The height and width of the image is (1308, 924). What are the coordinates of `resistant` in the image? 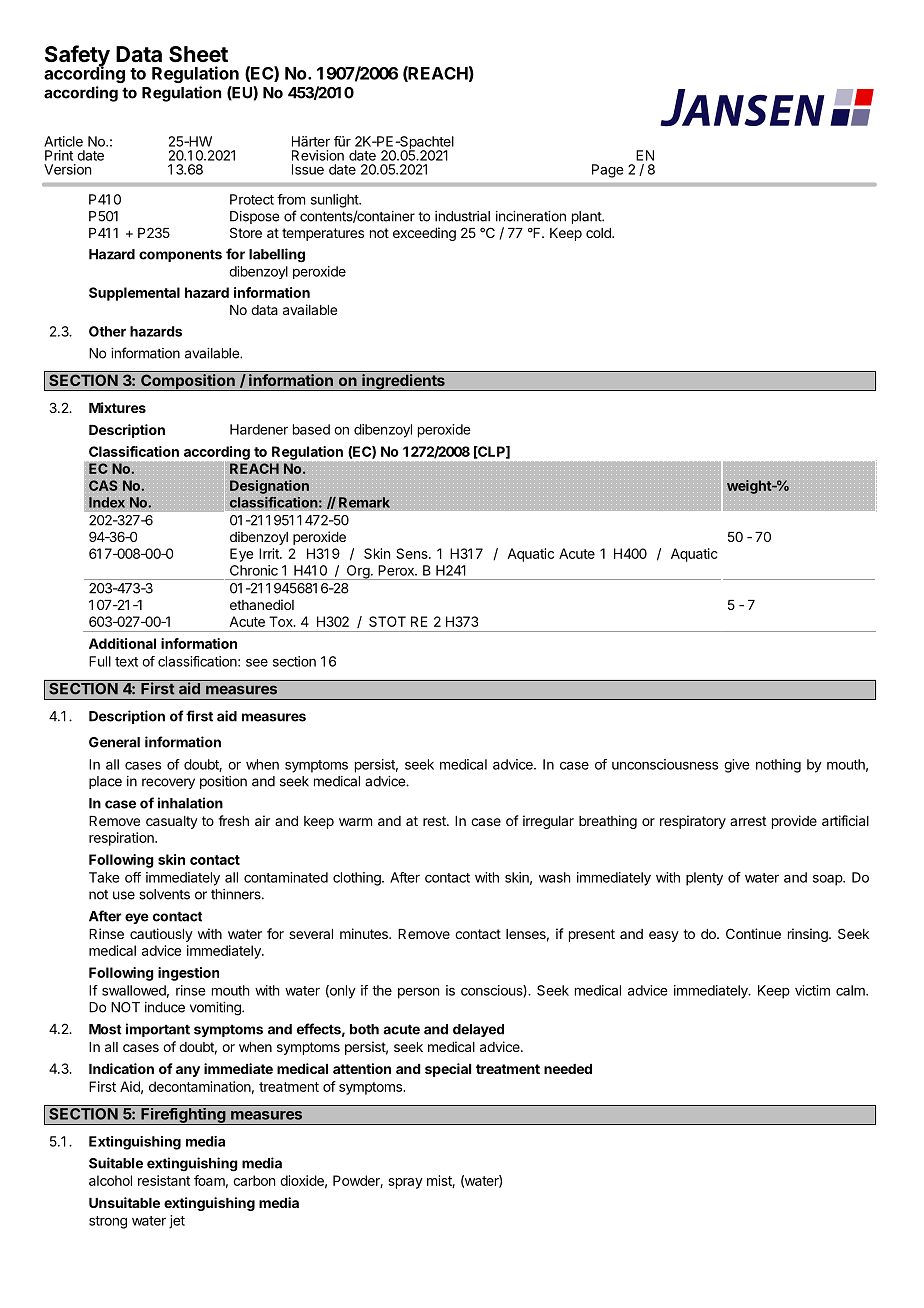 It's located at (164, 1180).
